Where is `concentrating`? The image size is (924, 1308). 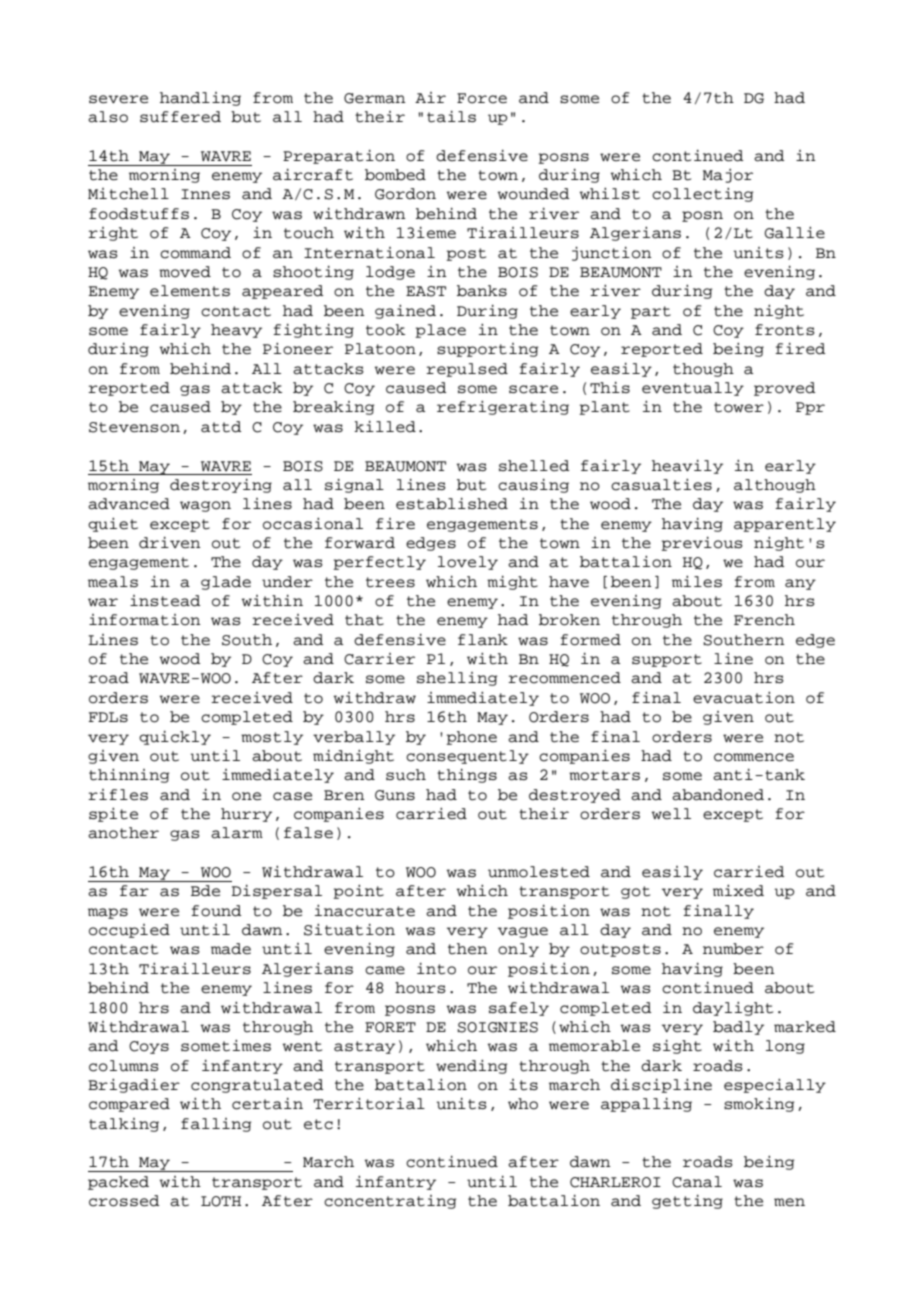
concentrating is located at coordinates (390, 1202).
